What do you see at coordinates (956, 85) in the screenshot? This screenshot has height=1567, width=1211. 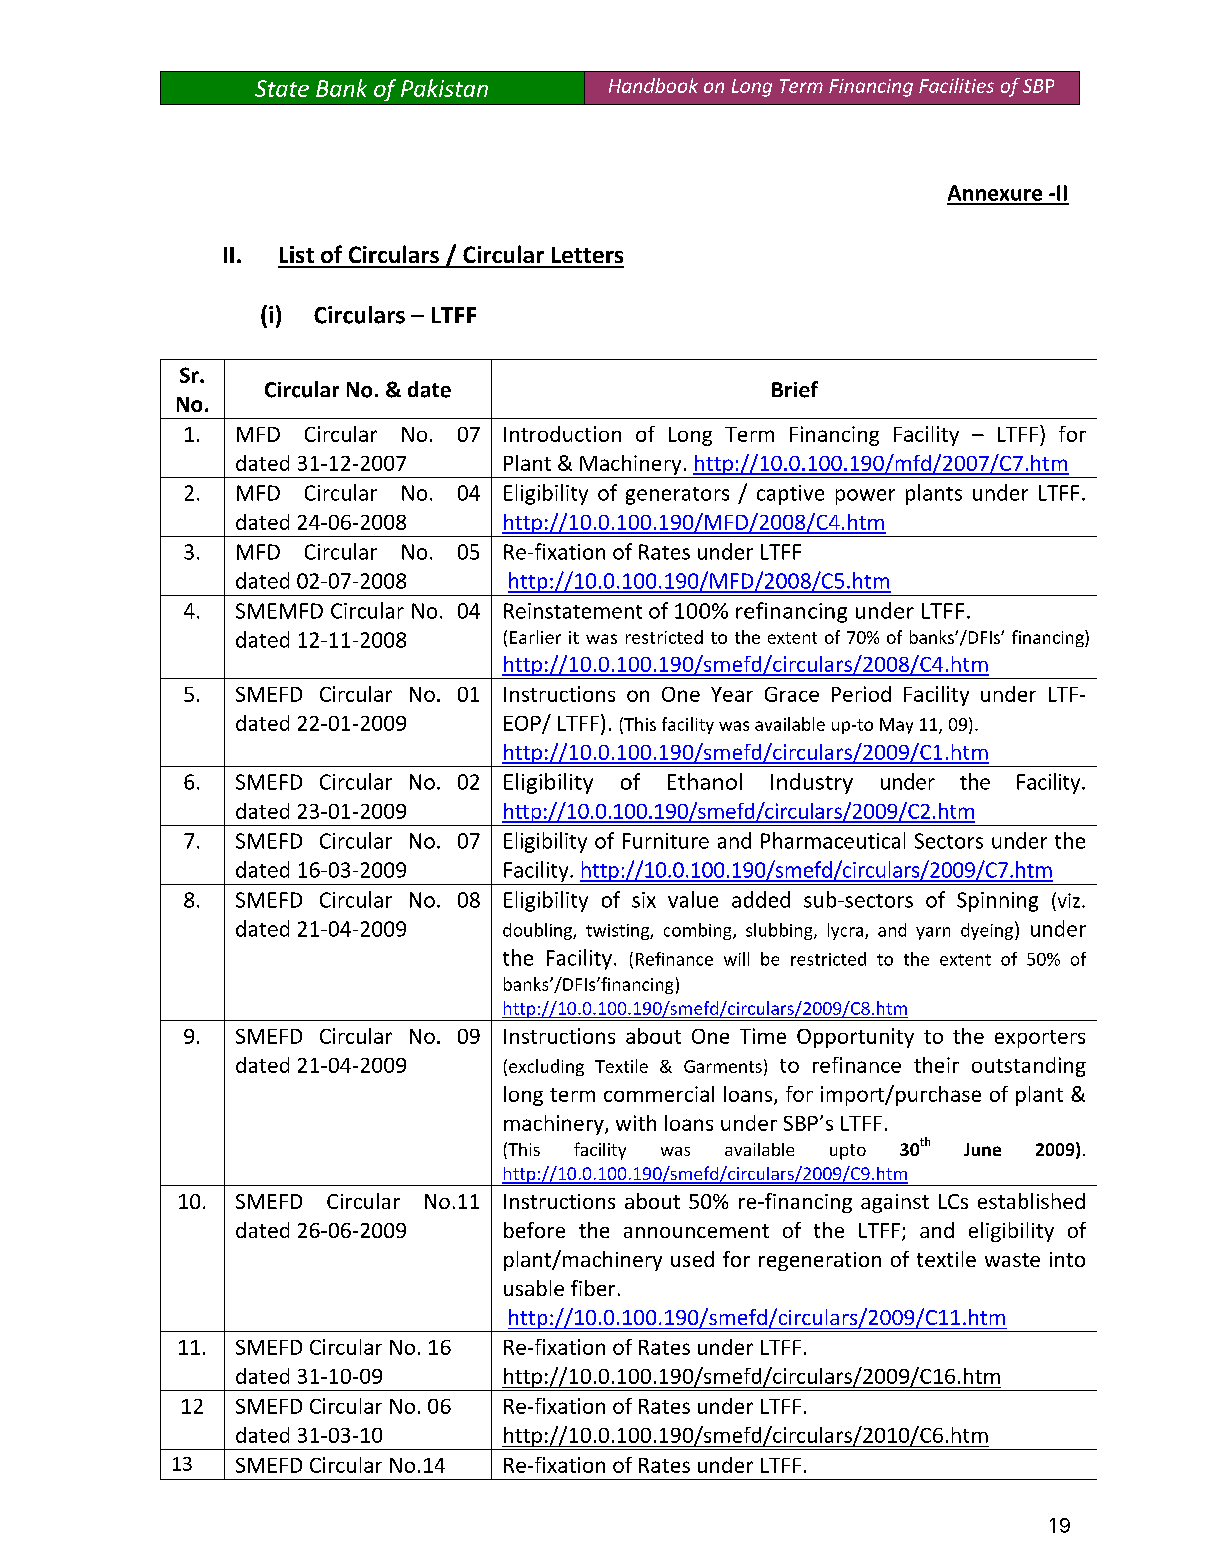 I see `Facilities` at bounding box center [956, 85].
